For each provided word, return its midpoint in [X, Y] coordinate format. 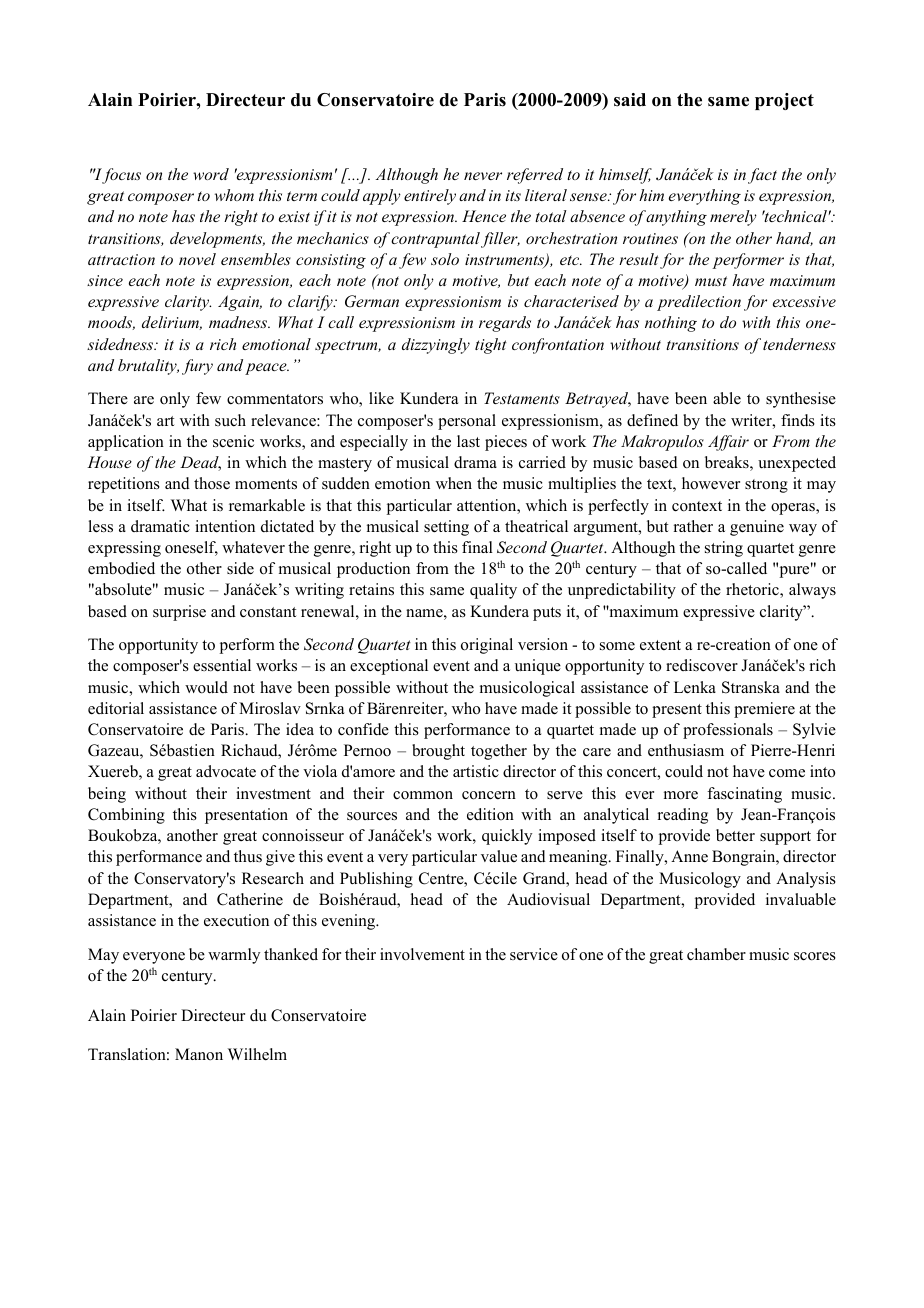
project [784, 101]
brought [438, 752]
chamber [716, 954]
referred [535, 176]
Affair [728, 443]
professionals [728, 731]
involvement [422, 954]
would [206, 687]
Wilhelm [257, 1054]
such [230, 420]
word [211, 174]
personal [467, 422]
